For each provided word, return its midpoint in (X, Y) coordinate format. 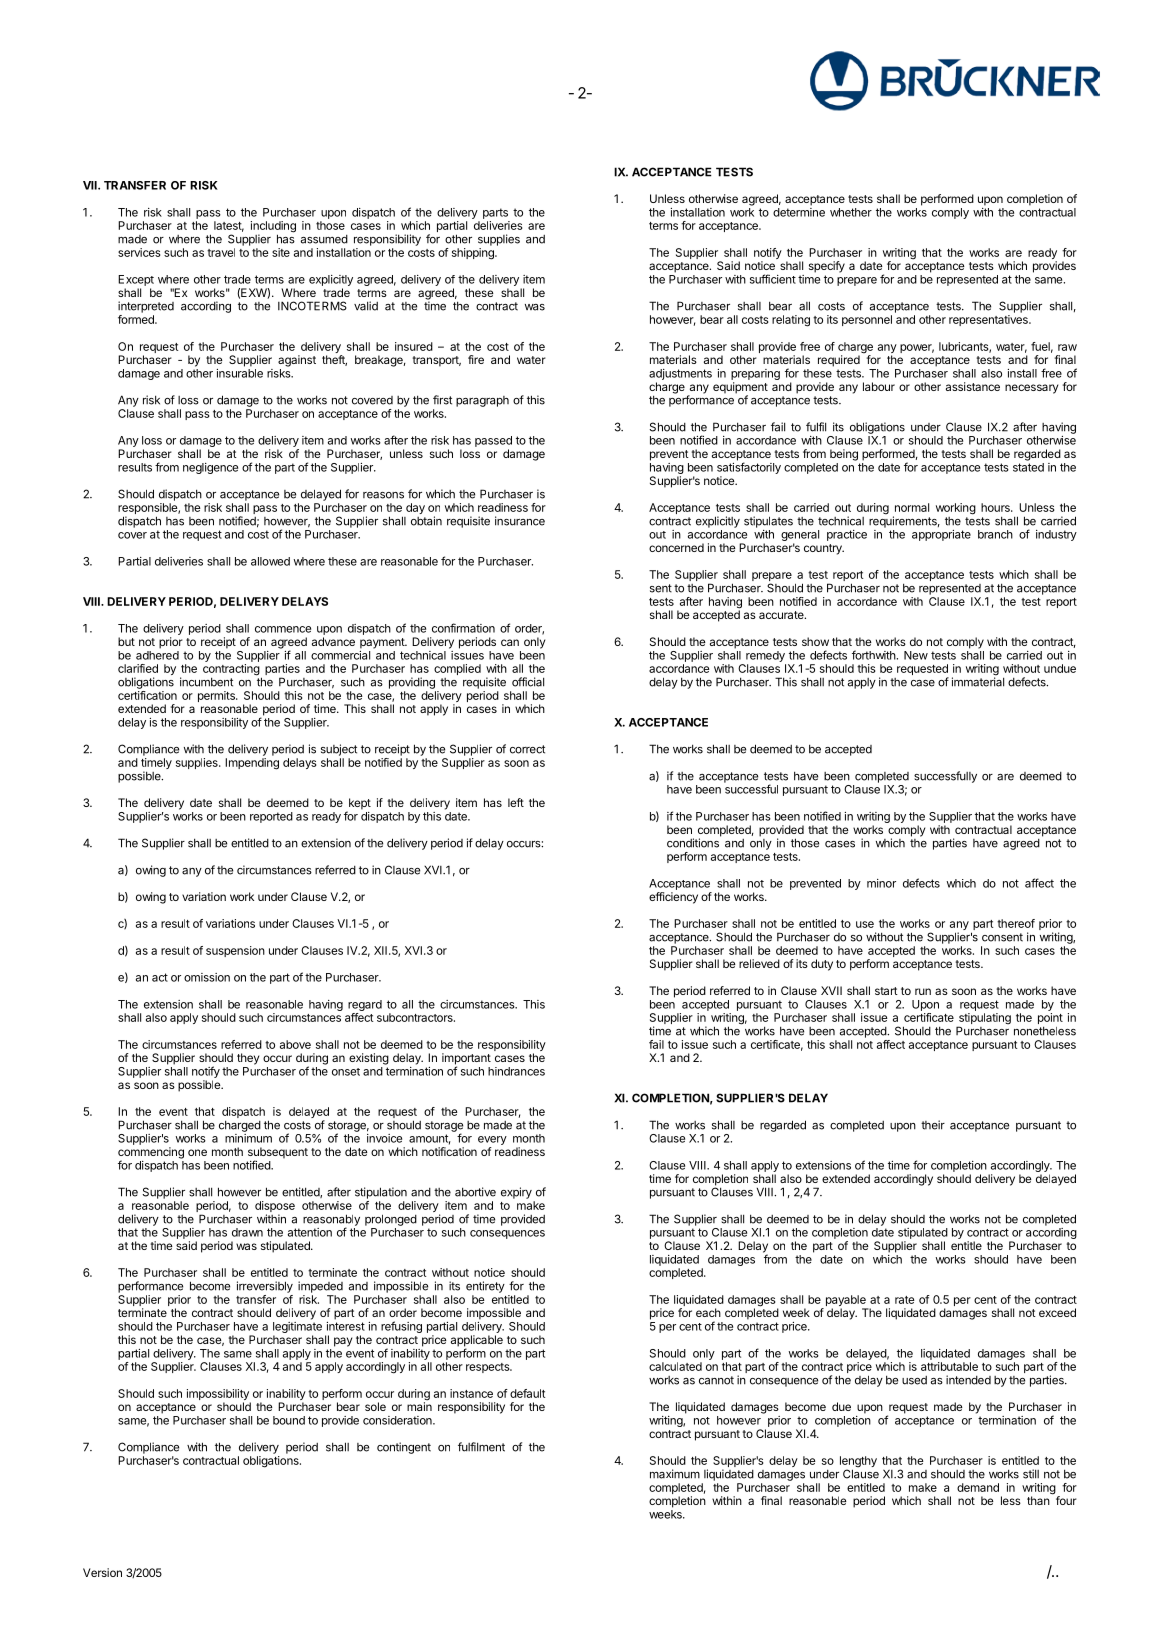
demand (978, 1487)
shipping (474, 254)
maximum (675, 1474)
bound (289, 1420)
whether (851, 212)
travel (221, 252)
